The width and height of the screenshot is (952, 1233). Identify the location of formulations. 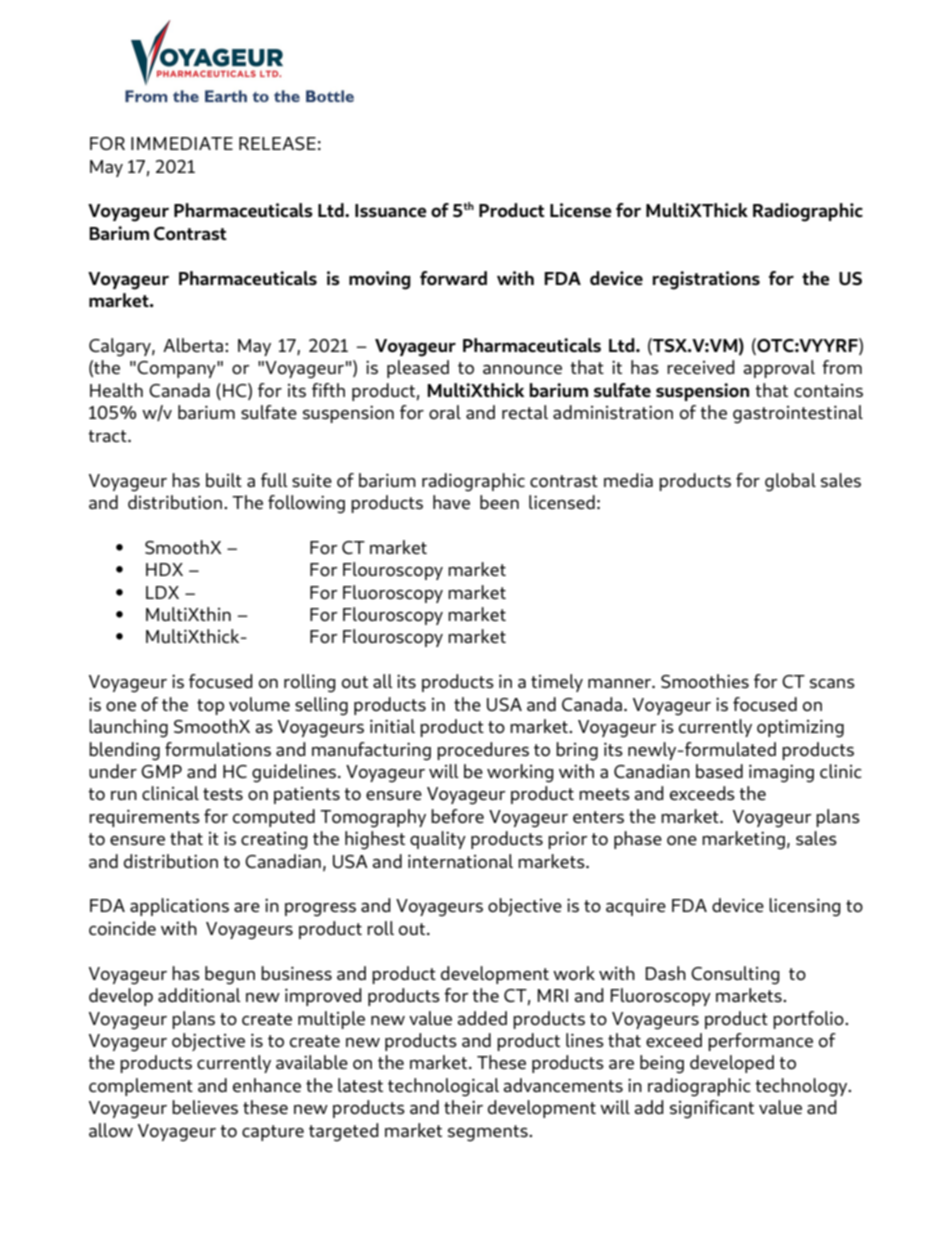
(218, 749).
